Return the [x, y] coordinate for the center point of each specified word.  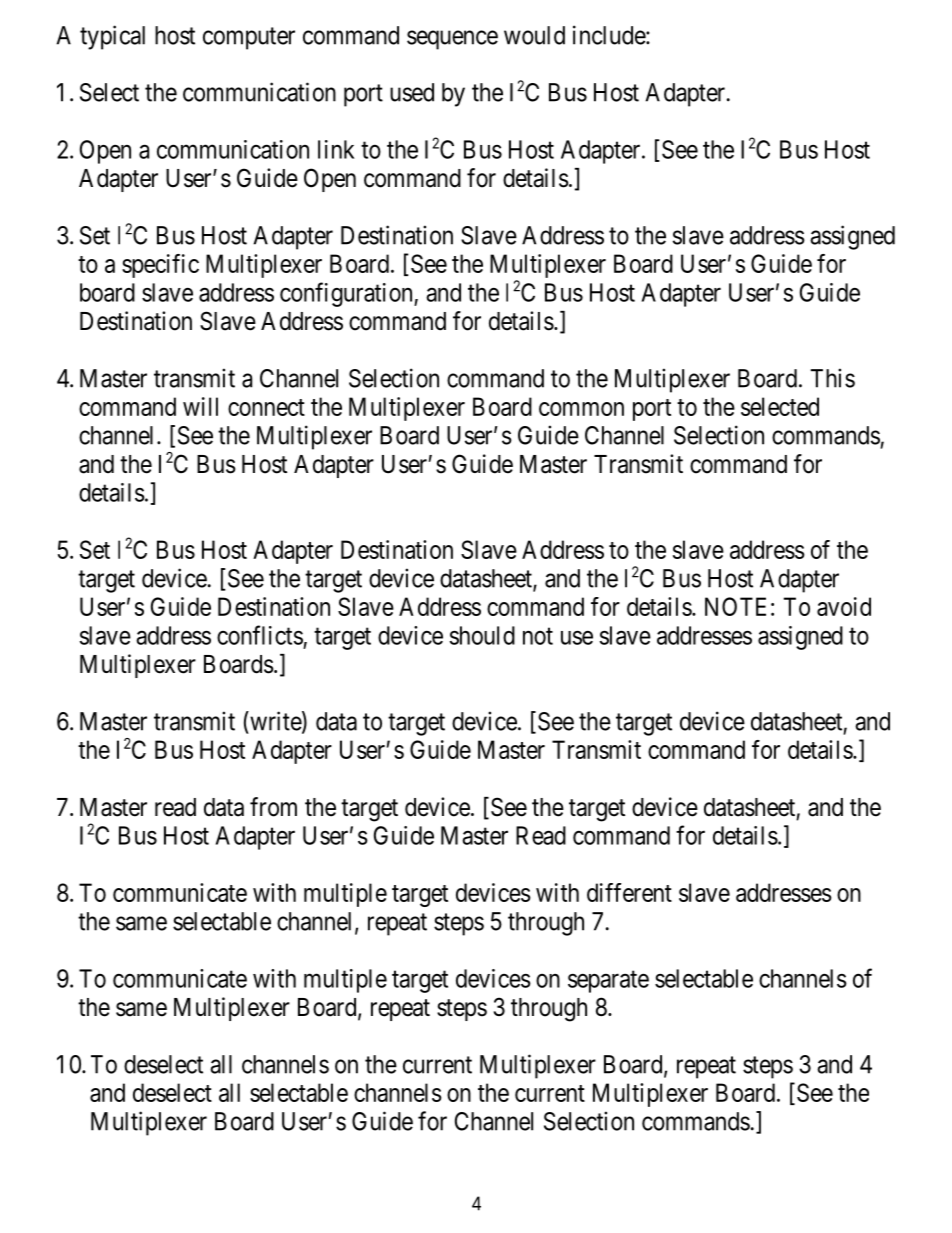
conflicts [260, 635]
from [273, 807]
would [534, 35]
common [581, 409]
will [200, 406]
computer [249, 38]
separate [608, 982]
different [629, 892]
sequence [452, 40]
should [482, 635]
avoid [844, 606]
